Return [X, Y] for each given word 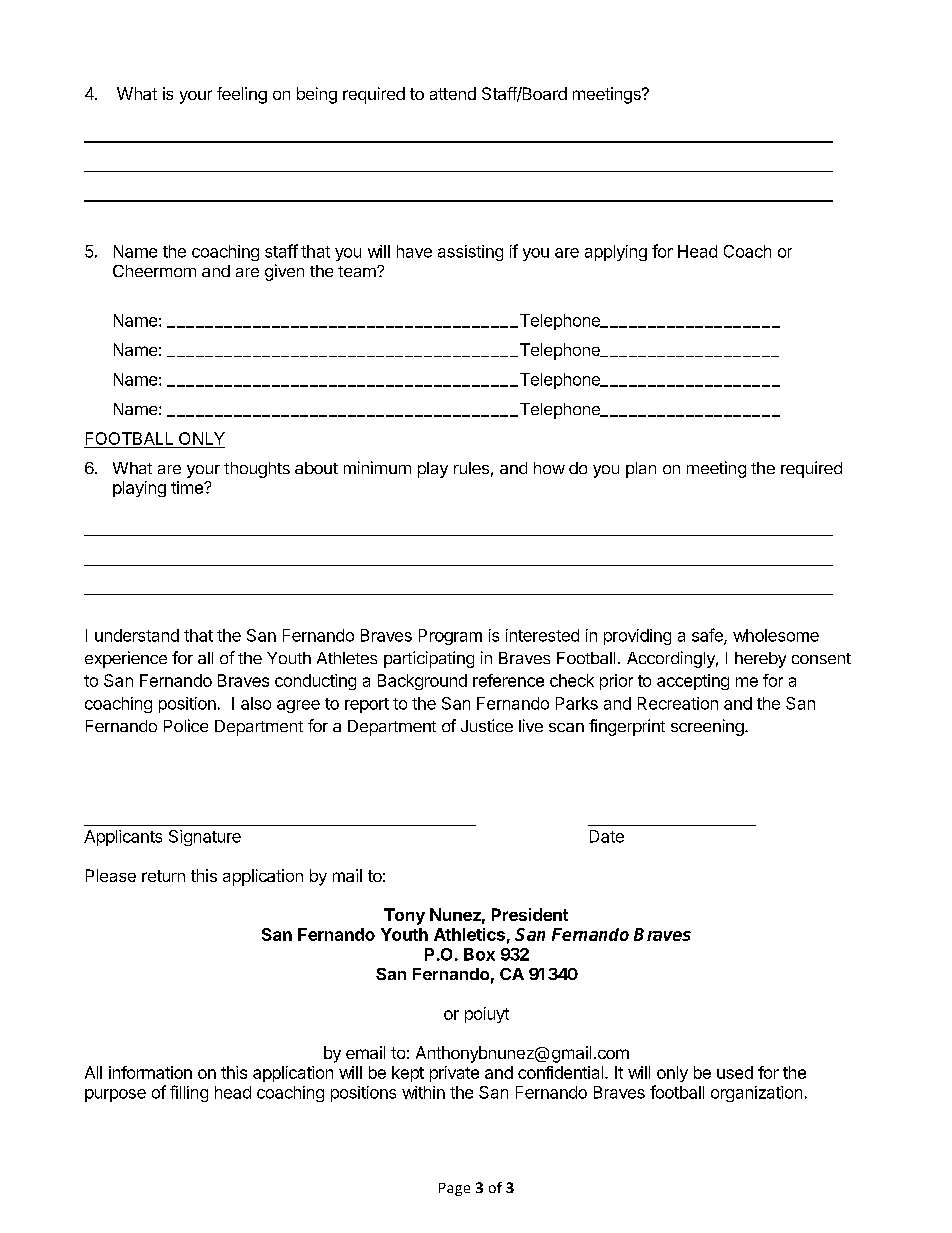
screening [707, 727]
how [549, 468]
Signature [205, 838]
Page [454, 1189]
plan [641, 470]
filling [189, 1093]
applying [616, 253]
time [188, 487]
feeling [242, 95]
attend [453, 93]
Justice [487, 725]
